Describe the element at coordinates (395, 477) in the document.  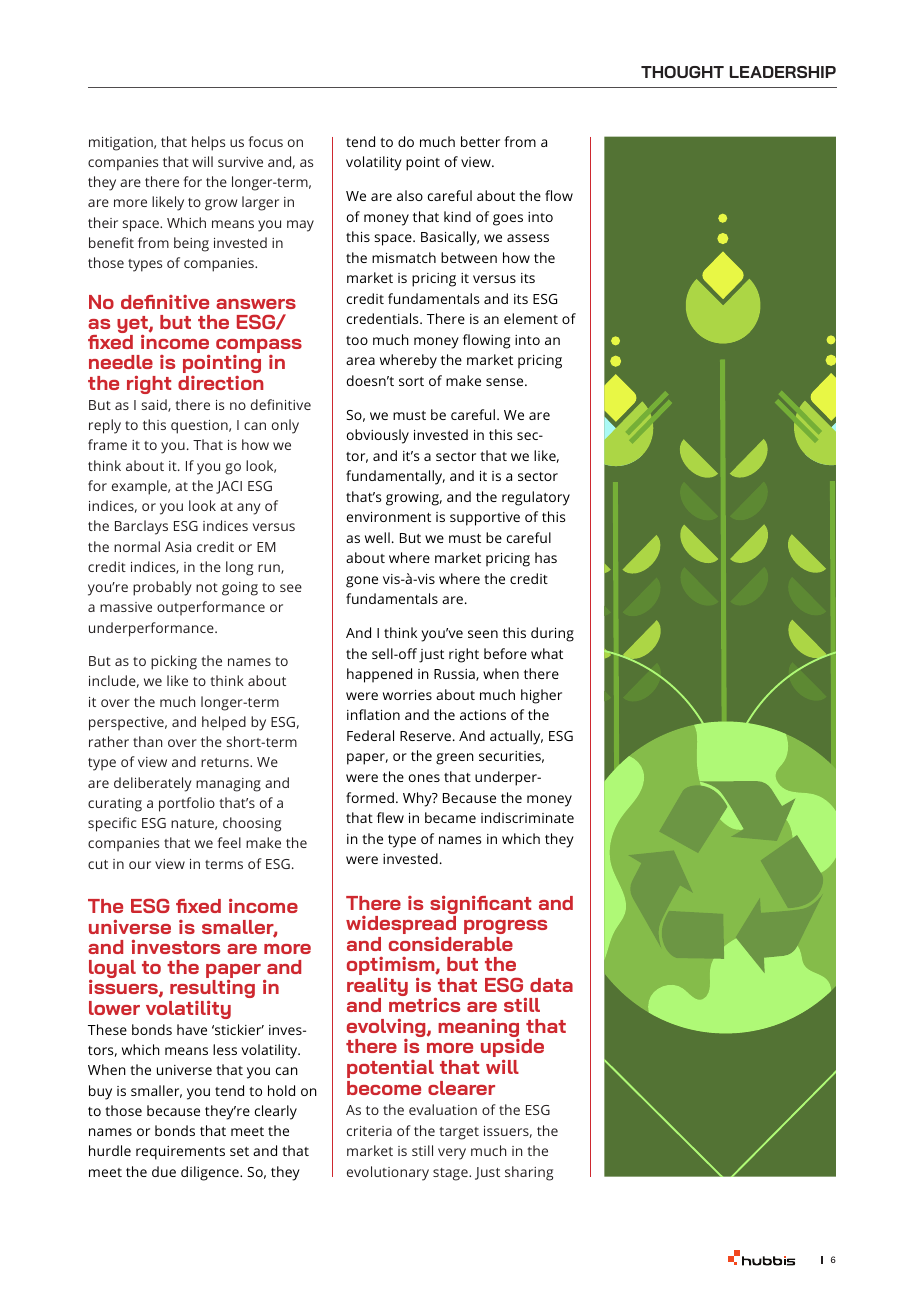
I see `fundamentally` at that location.
